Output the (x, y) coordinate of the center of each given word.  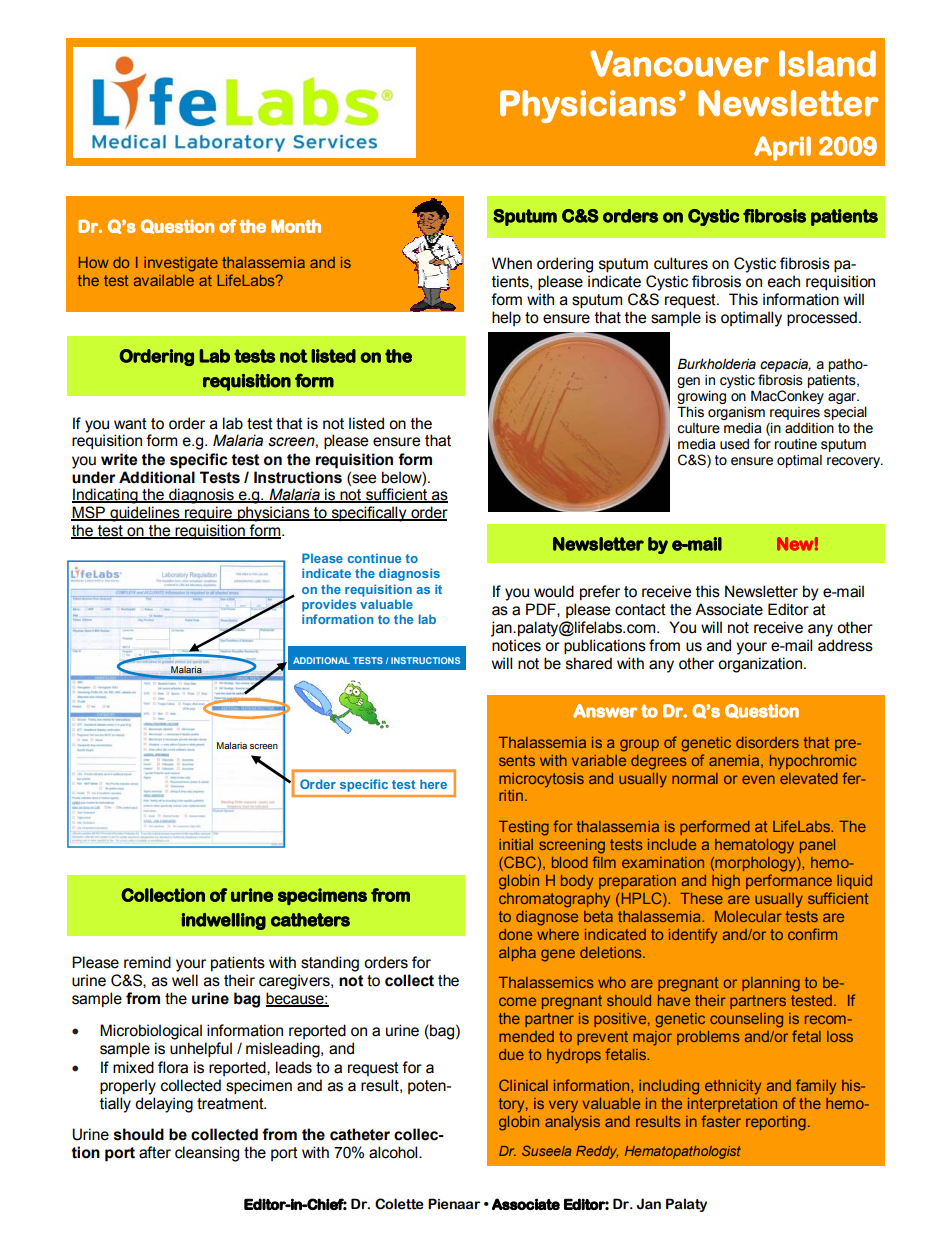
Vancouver (679, 63)
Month (296, 226)
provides (329, 605)
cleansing (207, 1154)
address (845, 645)
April (782, 148)
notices (516, 645)
